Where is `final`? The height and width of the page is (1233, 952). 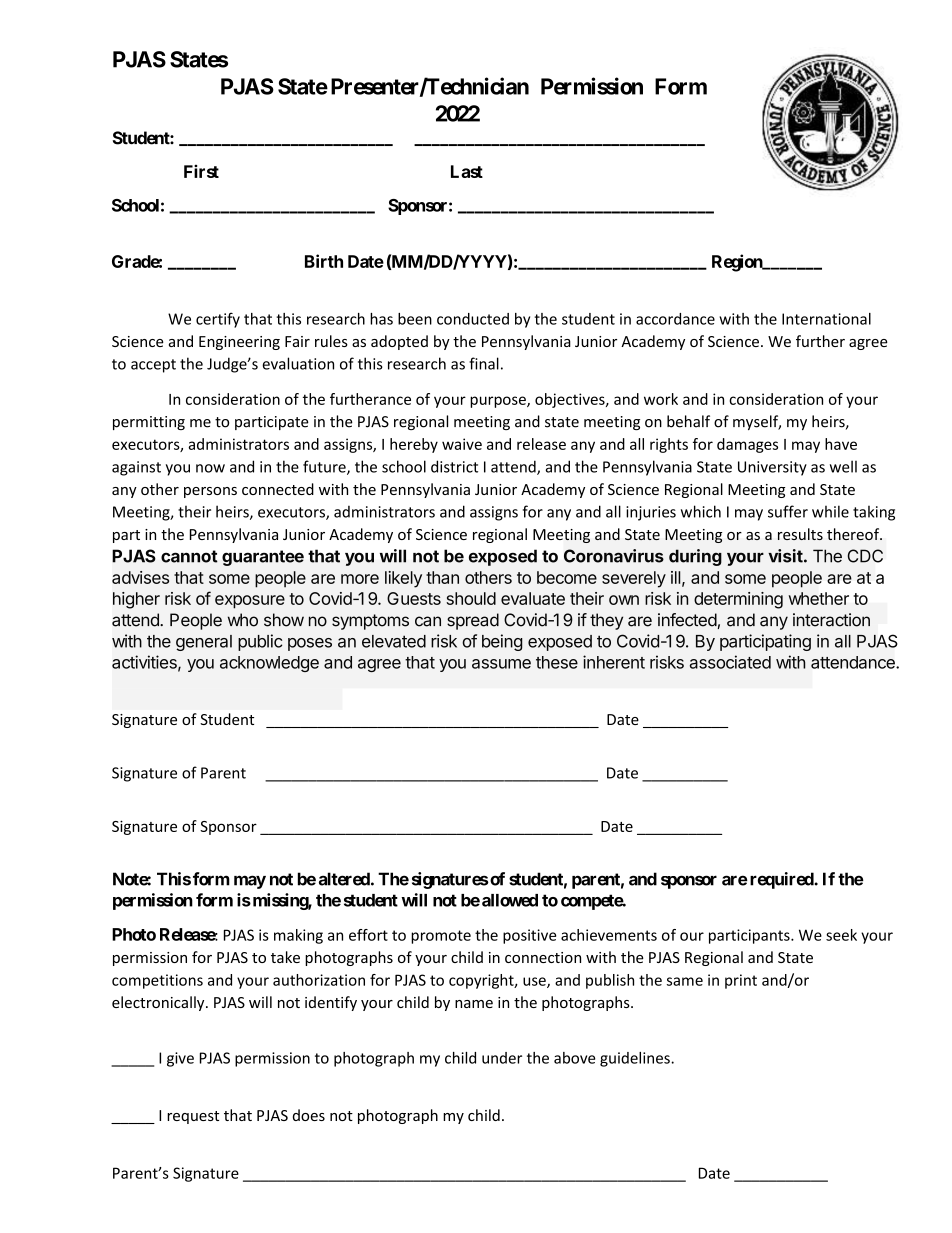 final is located at coordinates (484, 363).
